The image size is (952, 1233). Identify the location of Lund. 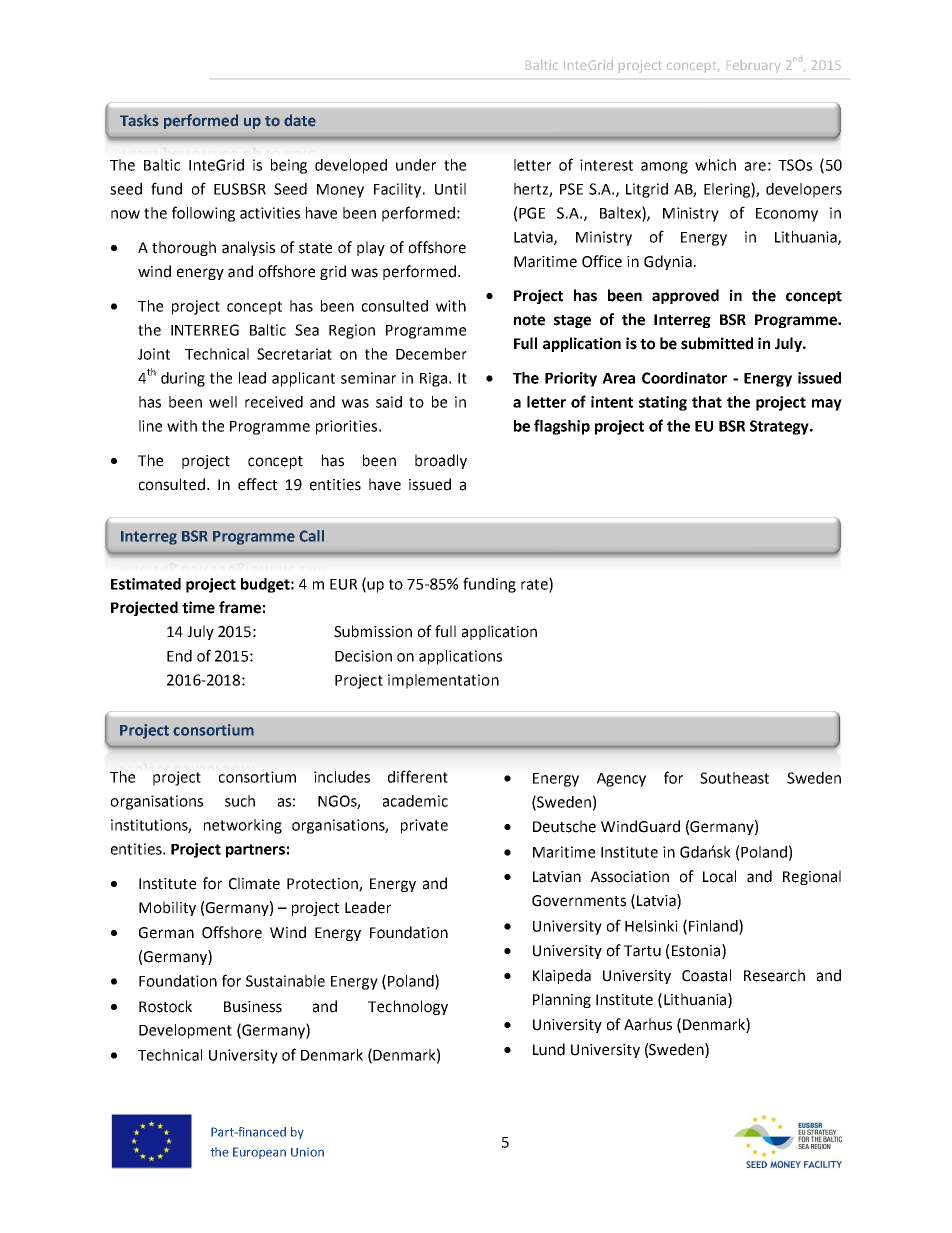
(549, 1049).
